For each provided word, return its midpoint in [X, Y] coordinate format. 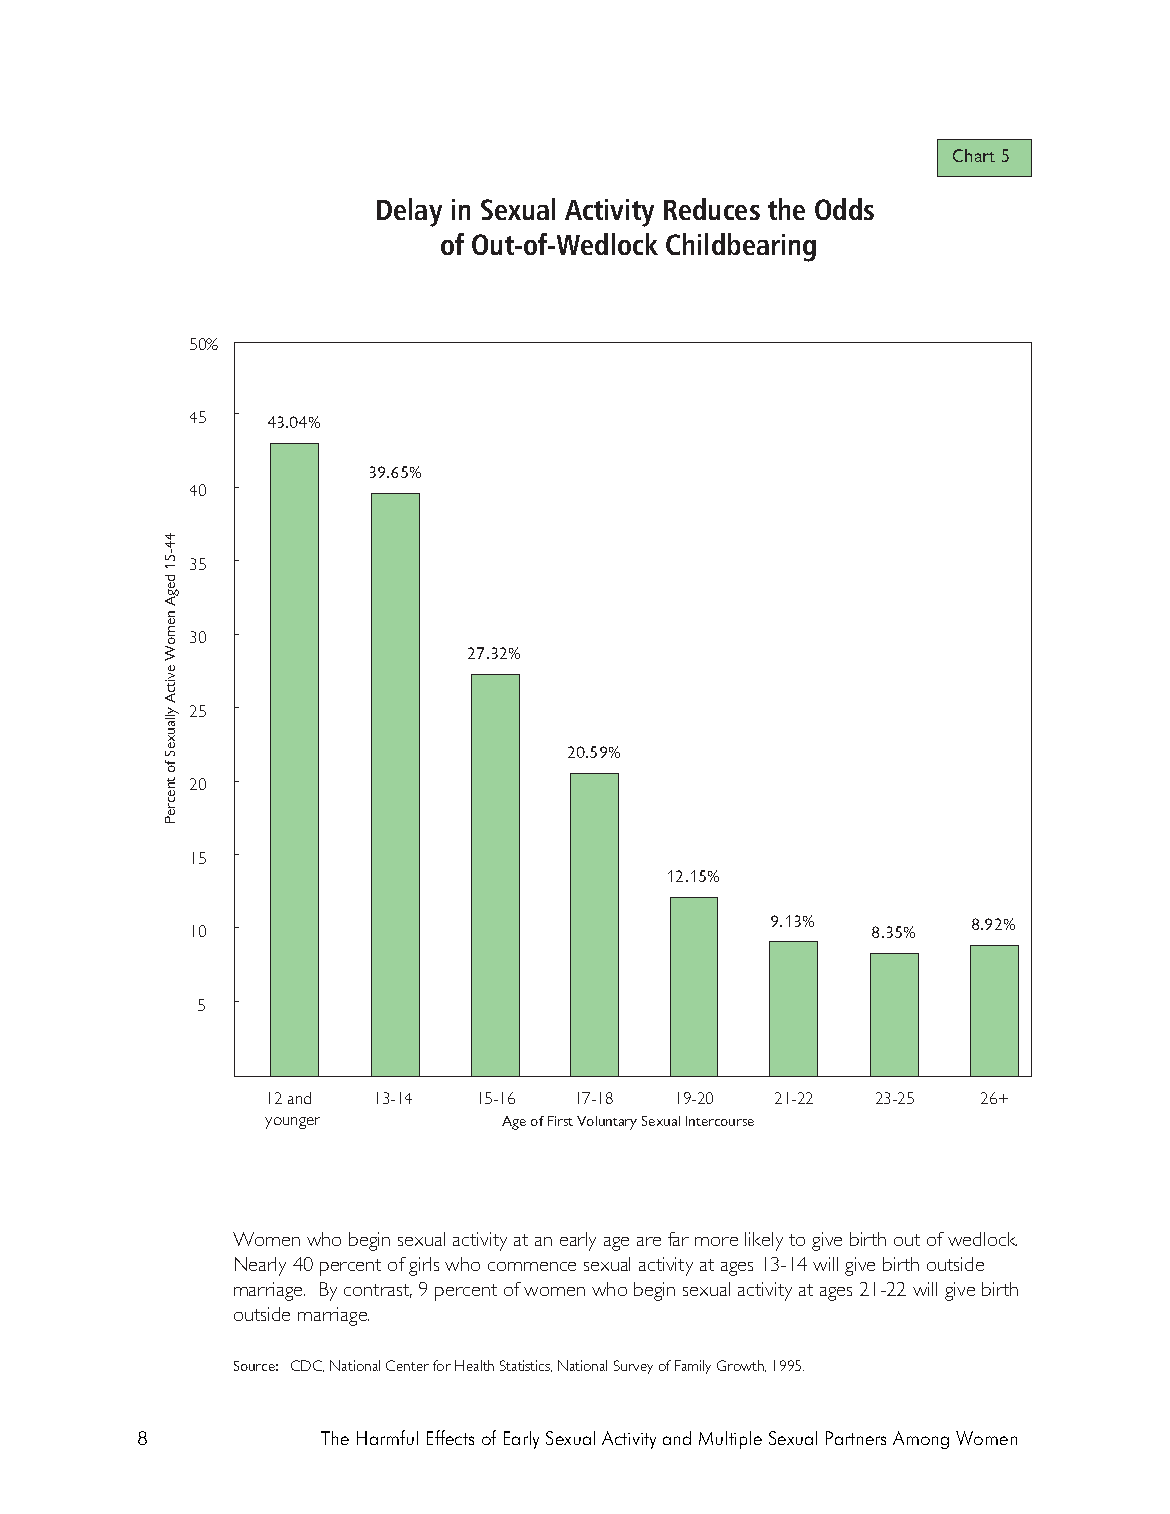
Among [921, 1440]
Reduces [712, 209]
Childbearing [741, 247]
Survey [633, 1367]
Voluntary [607, 1123]
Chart [974, 155]
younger [292, 1123]
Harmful [387, 1437]
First [560, 1121]
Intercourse [720, 1121]
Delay [409, 212]
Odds [844, 209]
